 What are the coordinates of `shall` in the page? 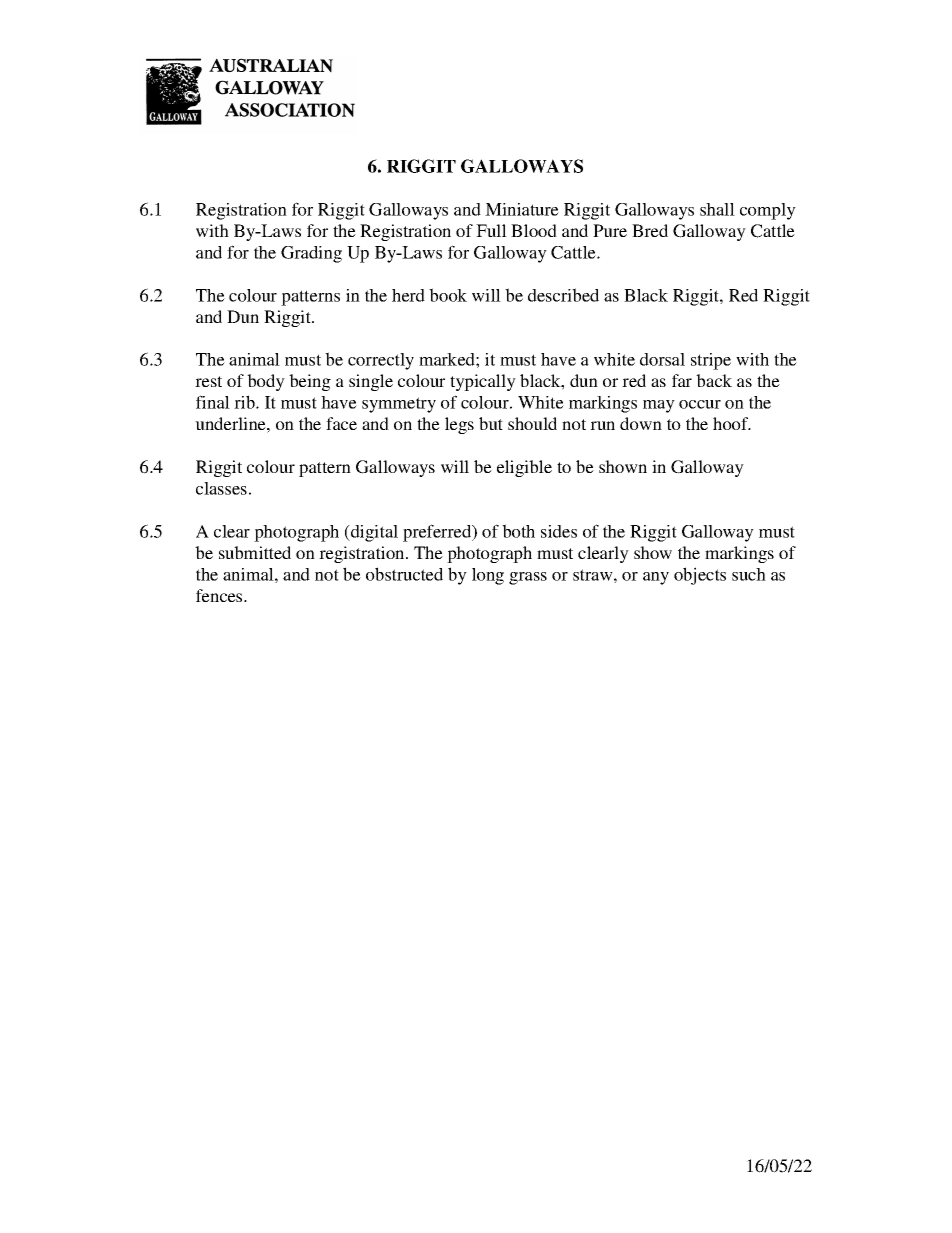 It's located at (717, 209).
